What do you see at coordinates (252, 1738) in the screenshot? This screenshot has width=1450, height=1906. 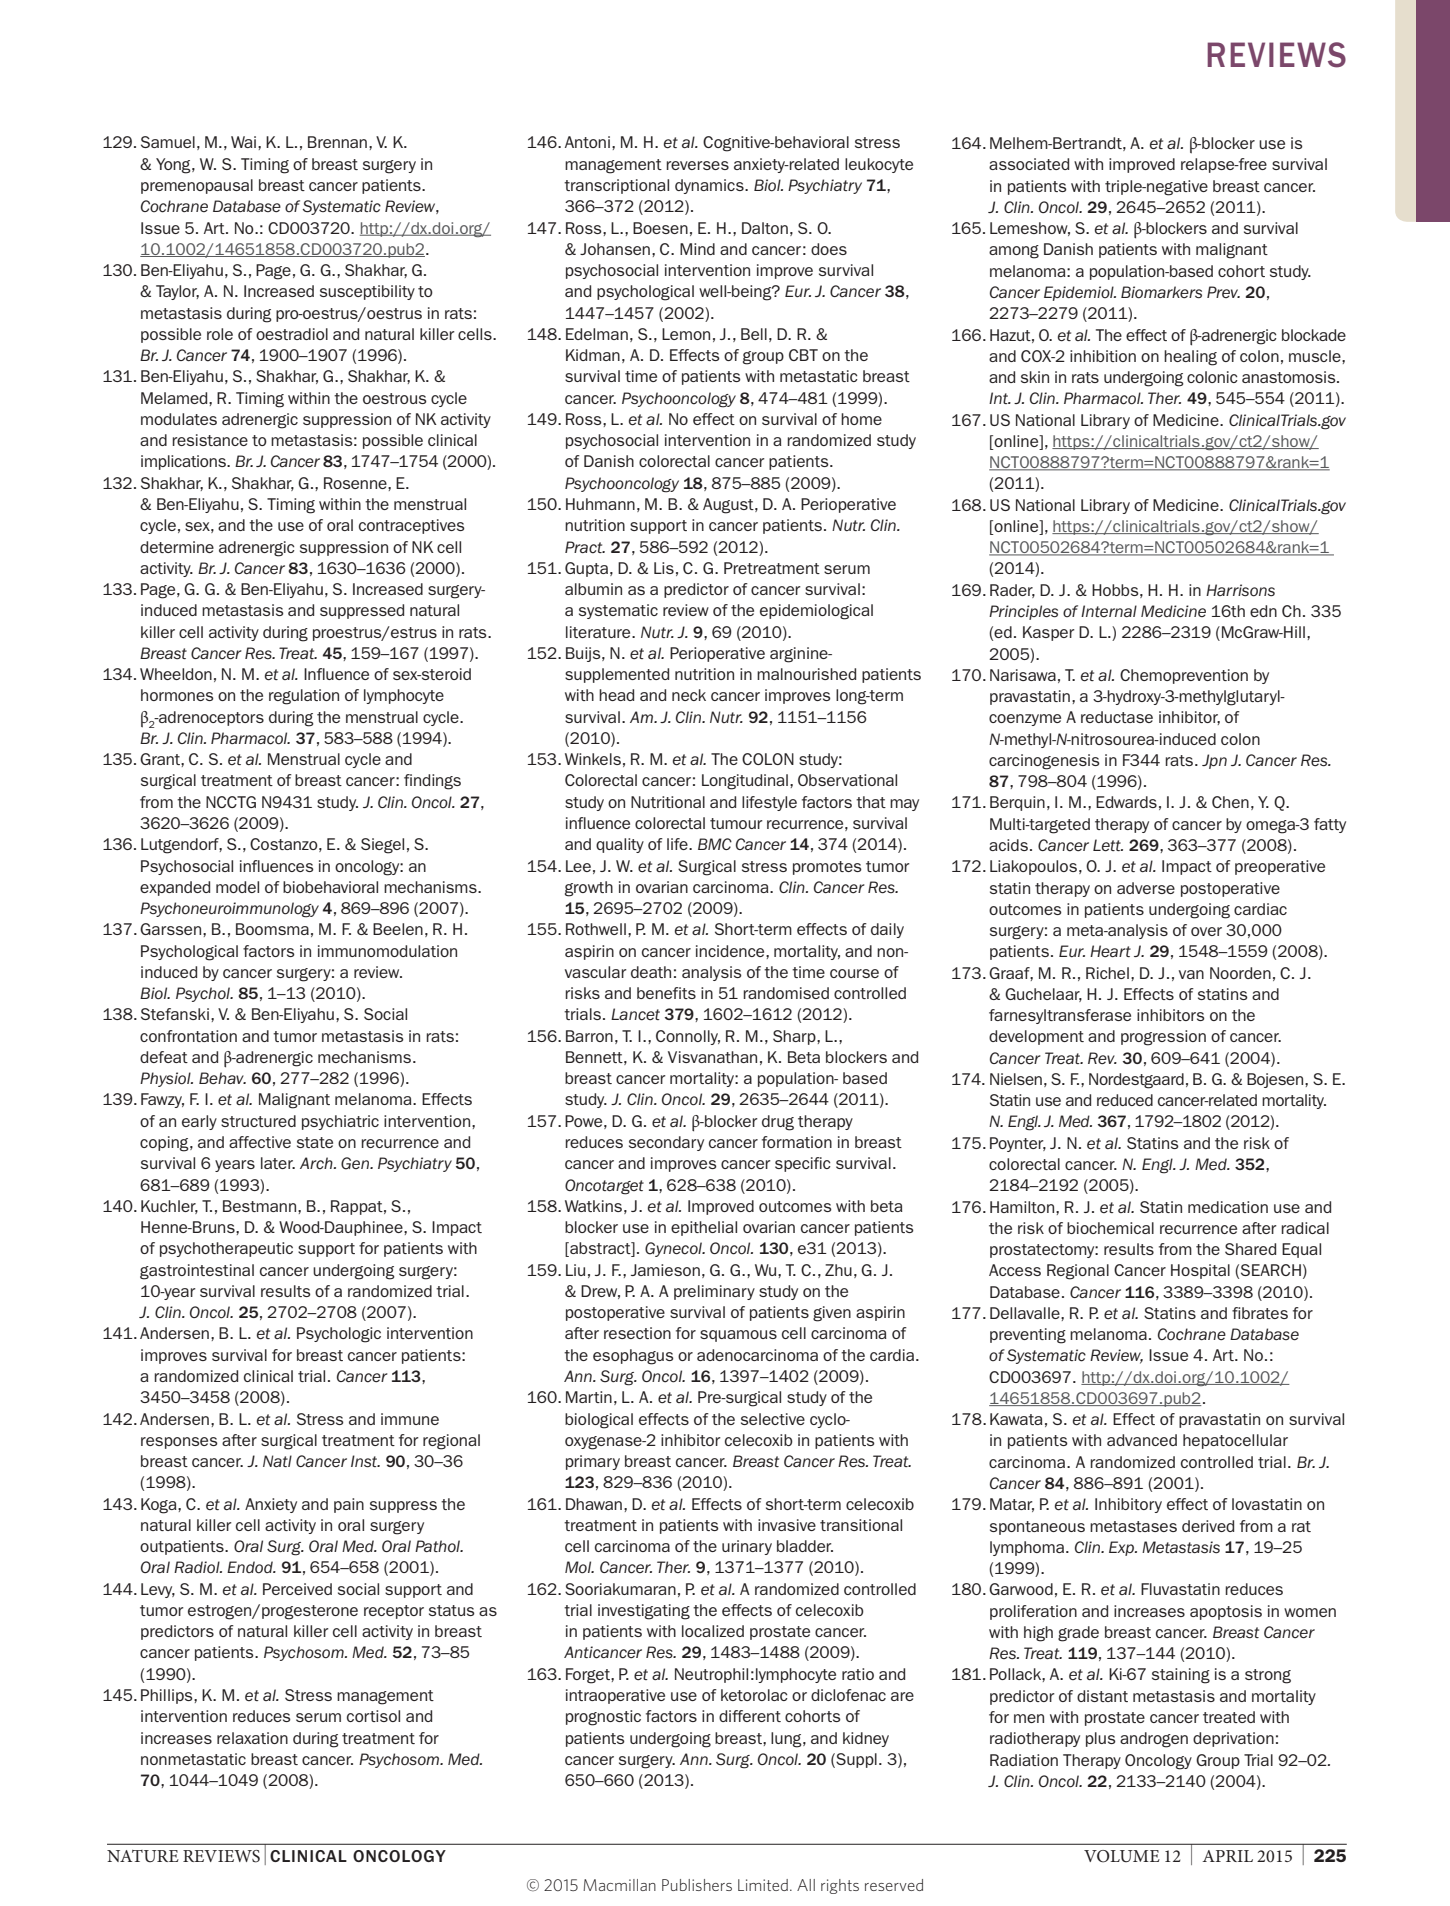 I see `relaxation` at bounding box center [252, 1738].
